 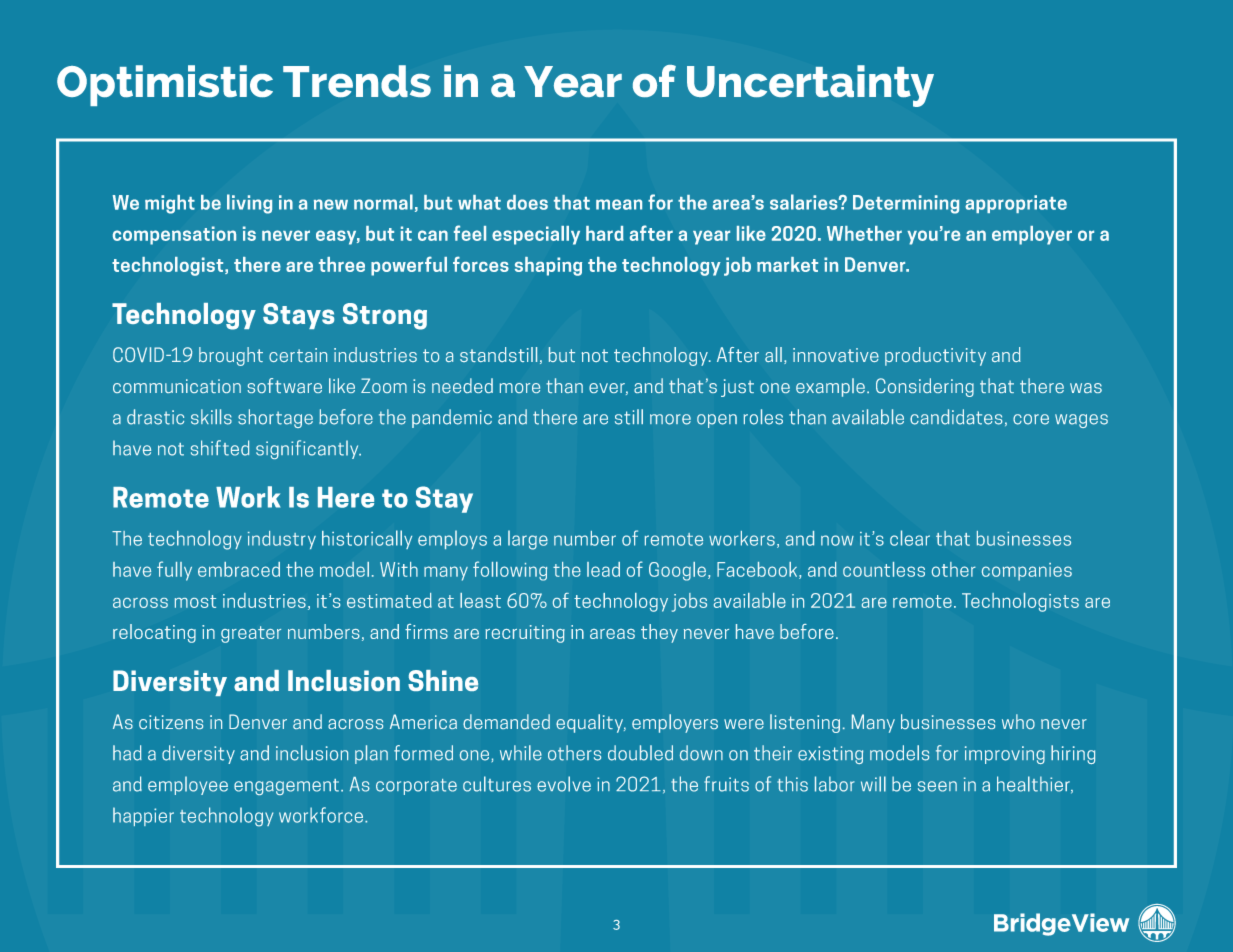 What do you see at coordinates (165, 85) in the screenshot?
I see `Optimistic` at bounding box center [165, 85].
